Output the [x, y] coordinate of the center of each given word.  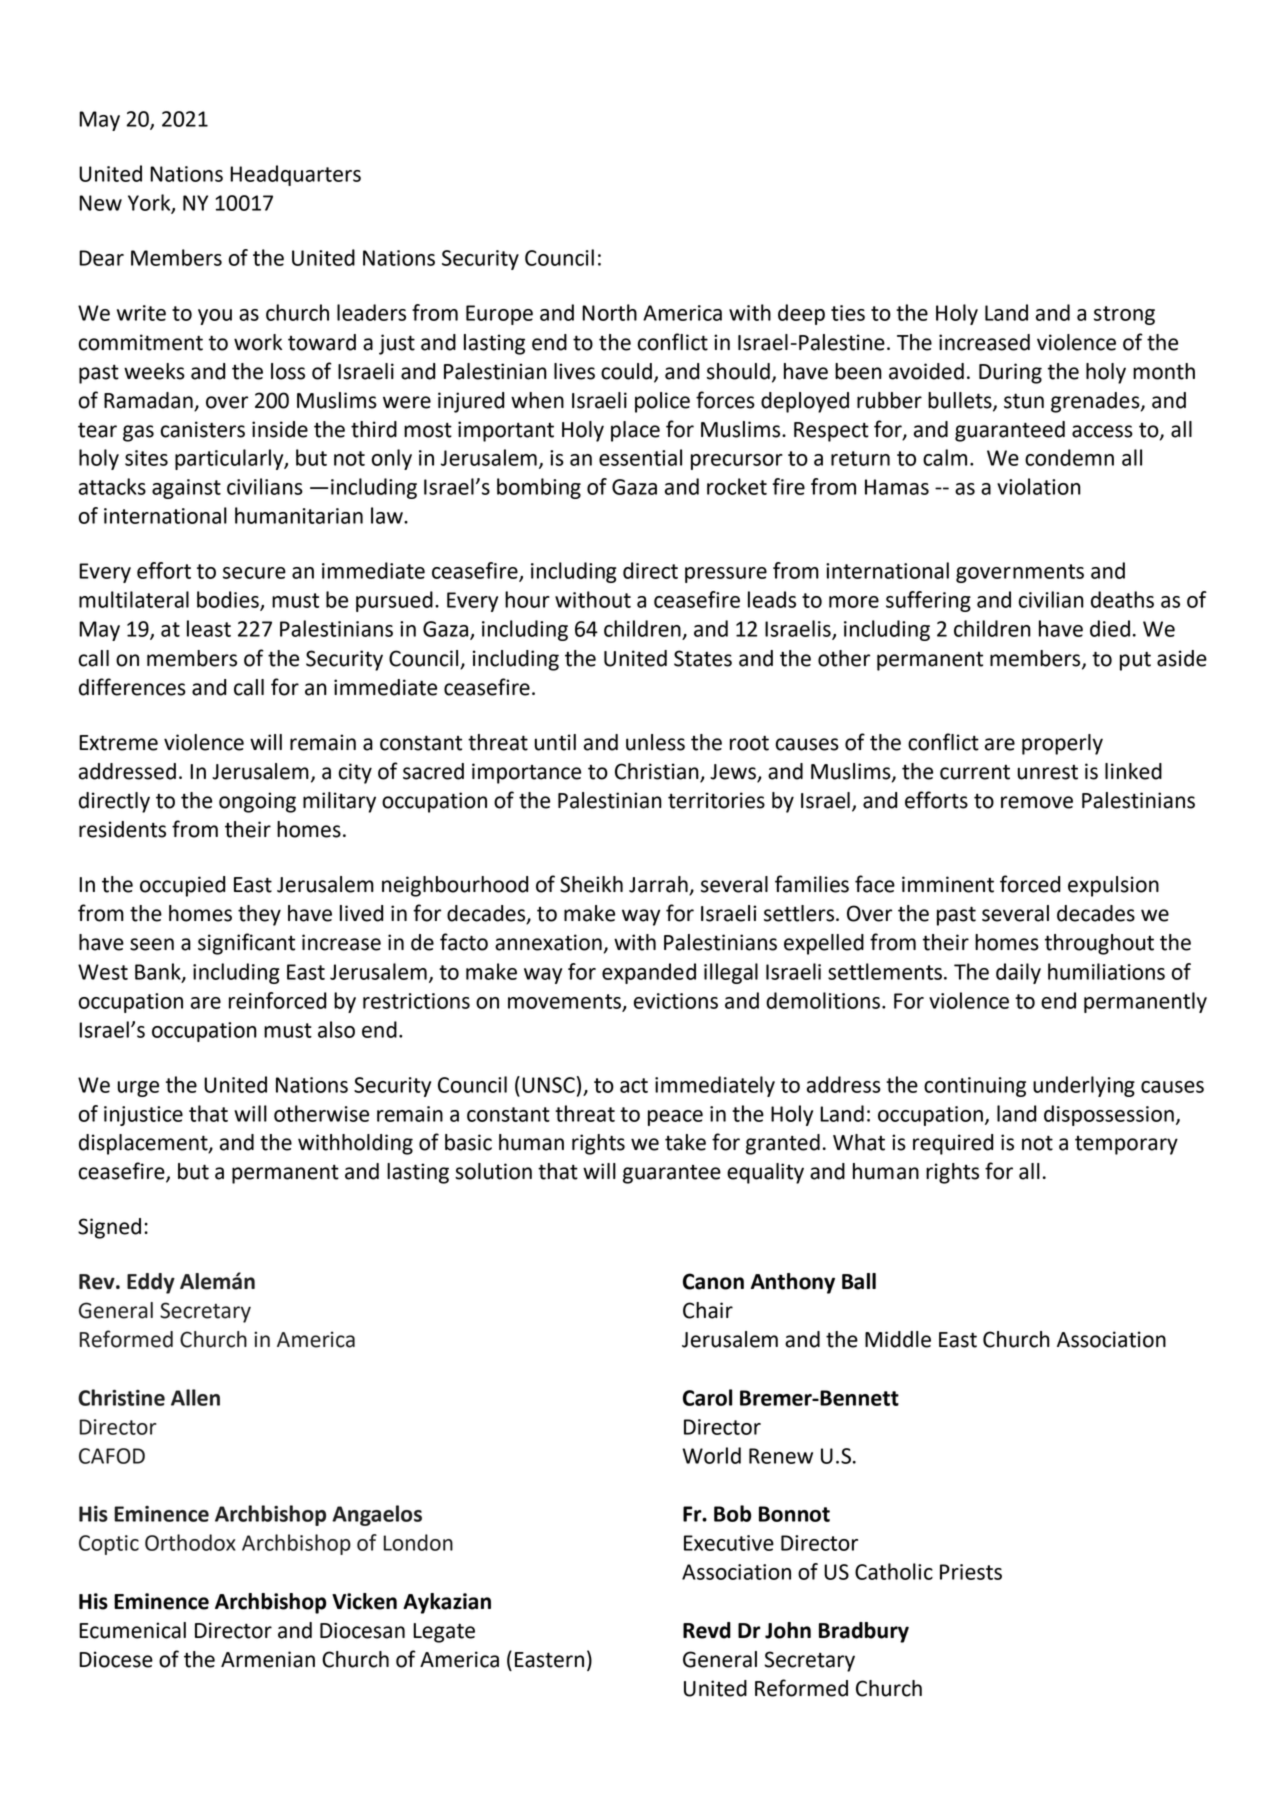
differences [132, 687]
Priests [971, 1572]
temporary [1126, 1145]
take [685, 1142]
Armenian [268, 1659]
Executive [729, 1543]
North [609, 312]
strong [1124, 315]
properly [1062, 744]
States [703, 658]
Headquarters [295, 175]
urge [138, 1089]
